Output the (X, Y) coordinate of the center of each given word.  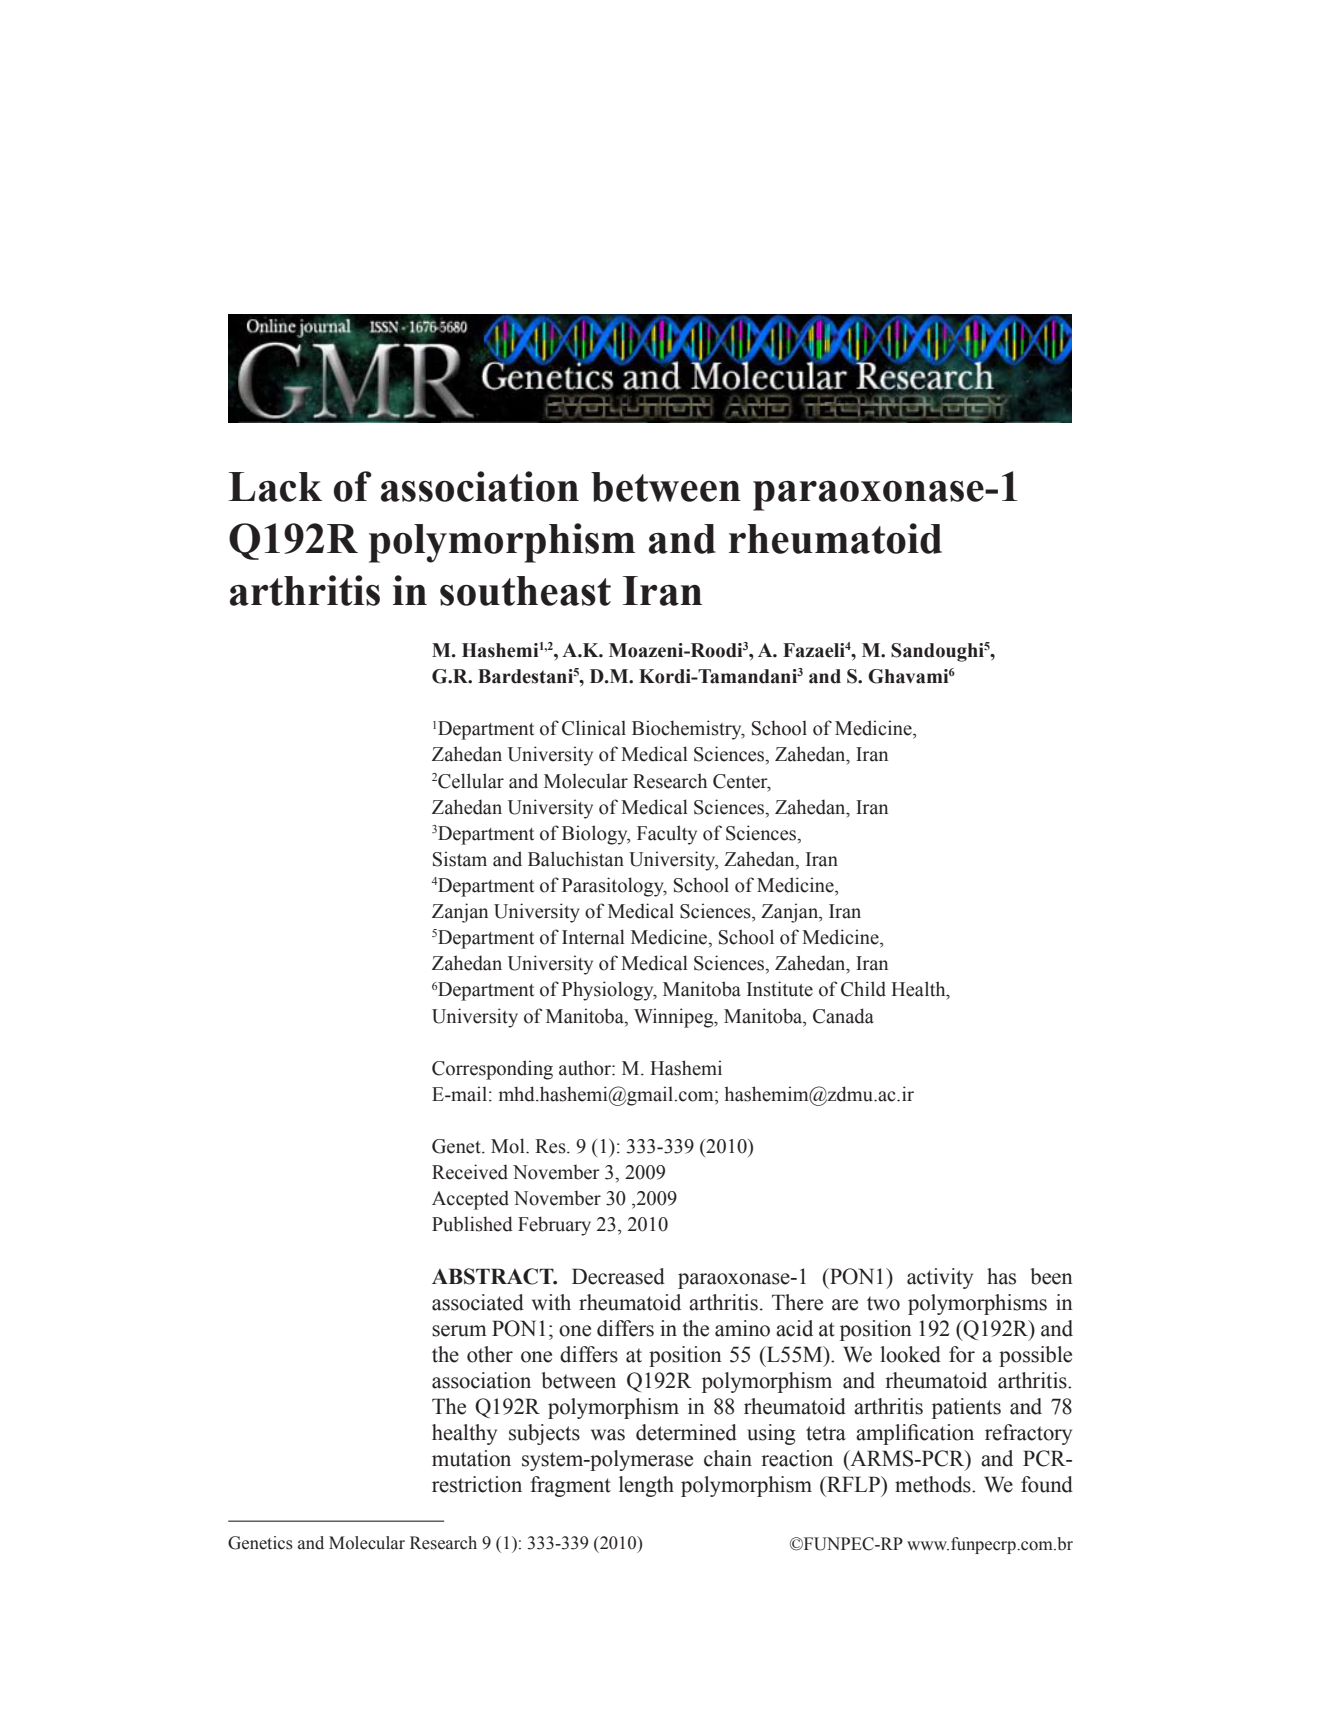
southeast (525, 591)
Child (863, 989)
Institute (780, 989)
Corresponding (492, 1070)
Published (472, 1224)
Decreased (618, 1276)
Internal (593, 937)
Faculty (667, 835)
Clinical (594, 728)
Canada (843, 1016)
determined (686, 1432)
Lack (275, 487)
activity (940, 1278)
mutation (471, 1458)
